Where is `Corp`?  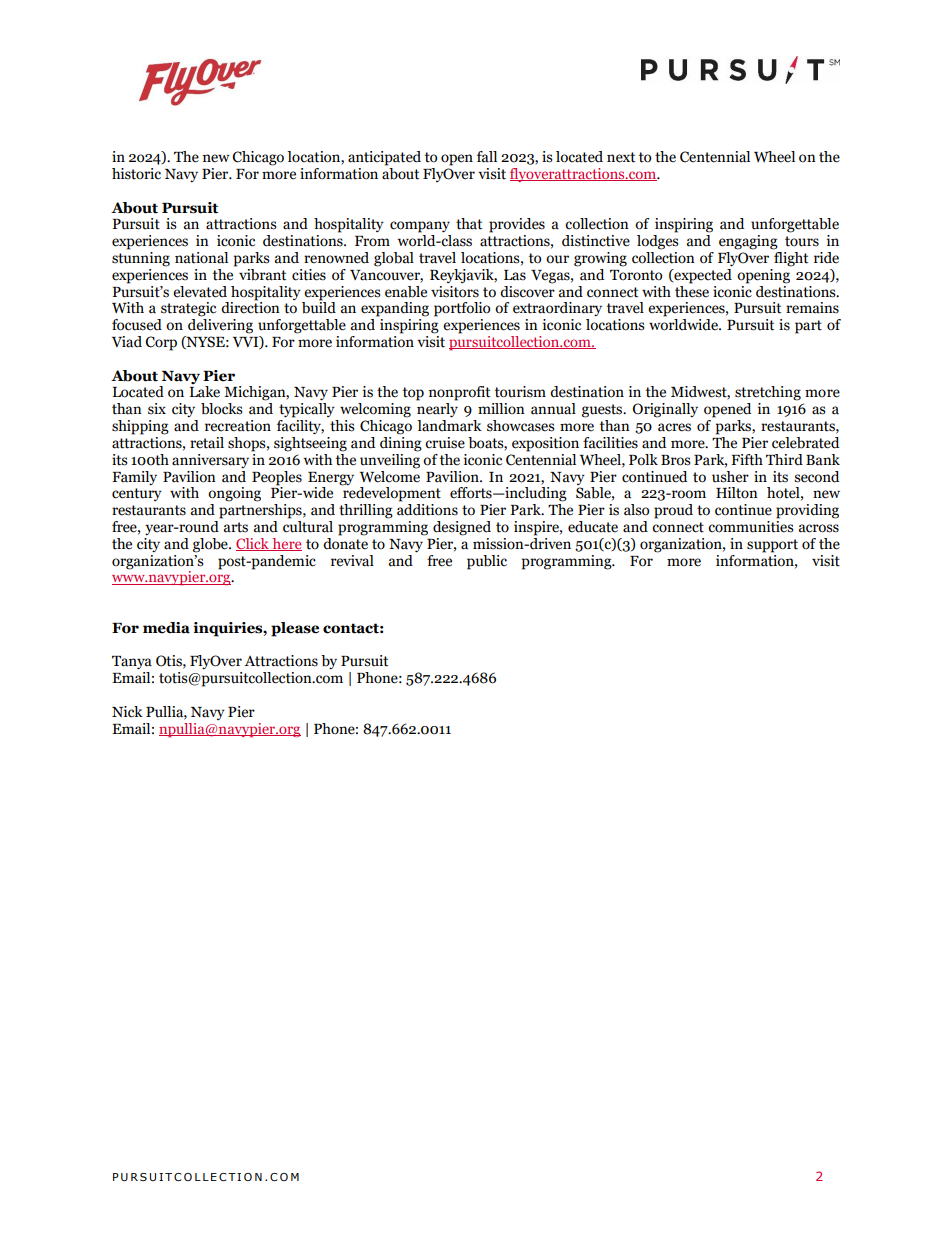
Corp is located at coordinates (161, 343).
